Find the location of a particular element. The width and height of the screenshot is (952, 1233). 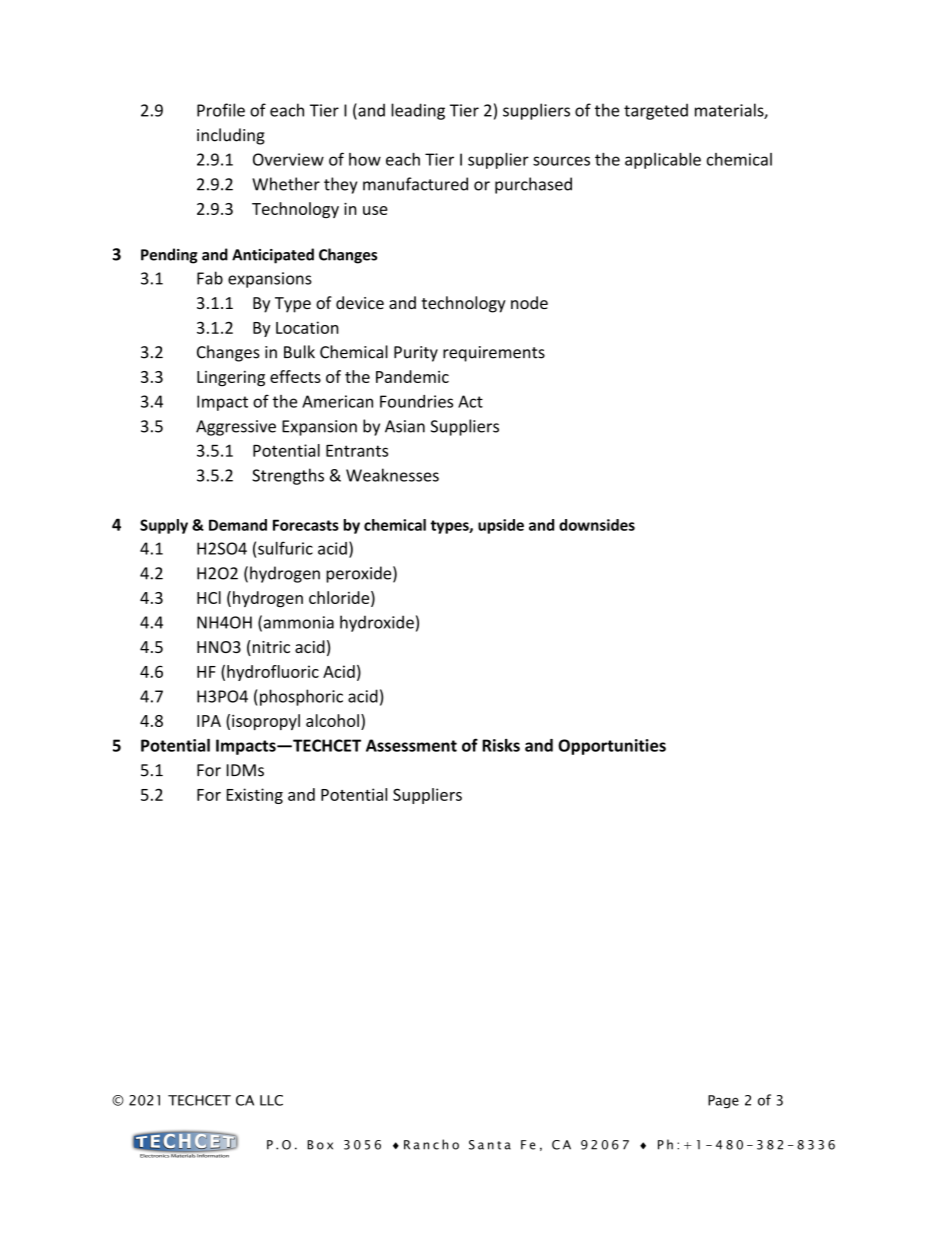

applicable is located at coordinates (663, 161).
